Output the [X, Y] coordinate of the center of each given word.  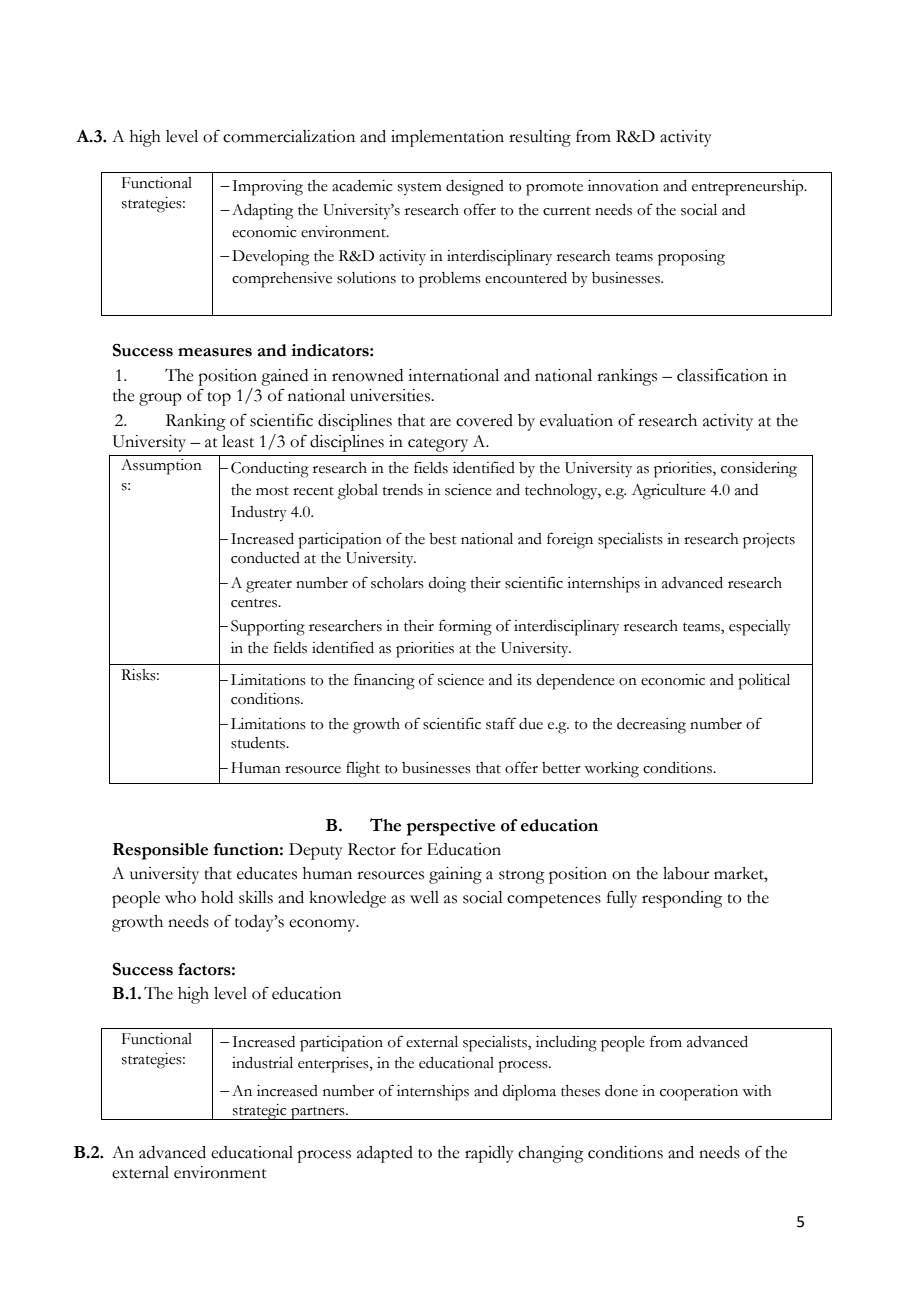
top [219, 399]
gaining [455, 875]
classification [722, 375]
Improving [267, 188]
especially [760, 628]
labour [686, 873]
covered [484, 420]
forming [465, 627]
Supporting [268, 628]
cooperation [699, 1093]
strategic [260, 1112]
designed [475, 188]
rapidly [489, 1154]
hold [217, 897]
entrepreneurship [749, 188]
